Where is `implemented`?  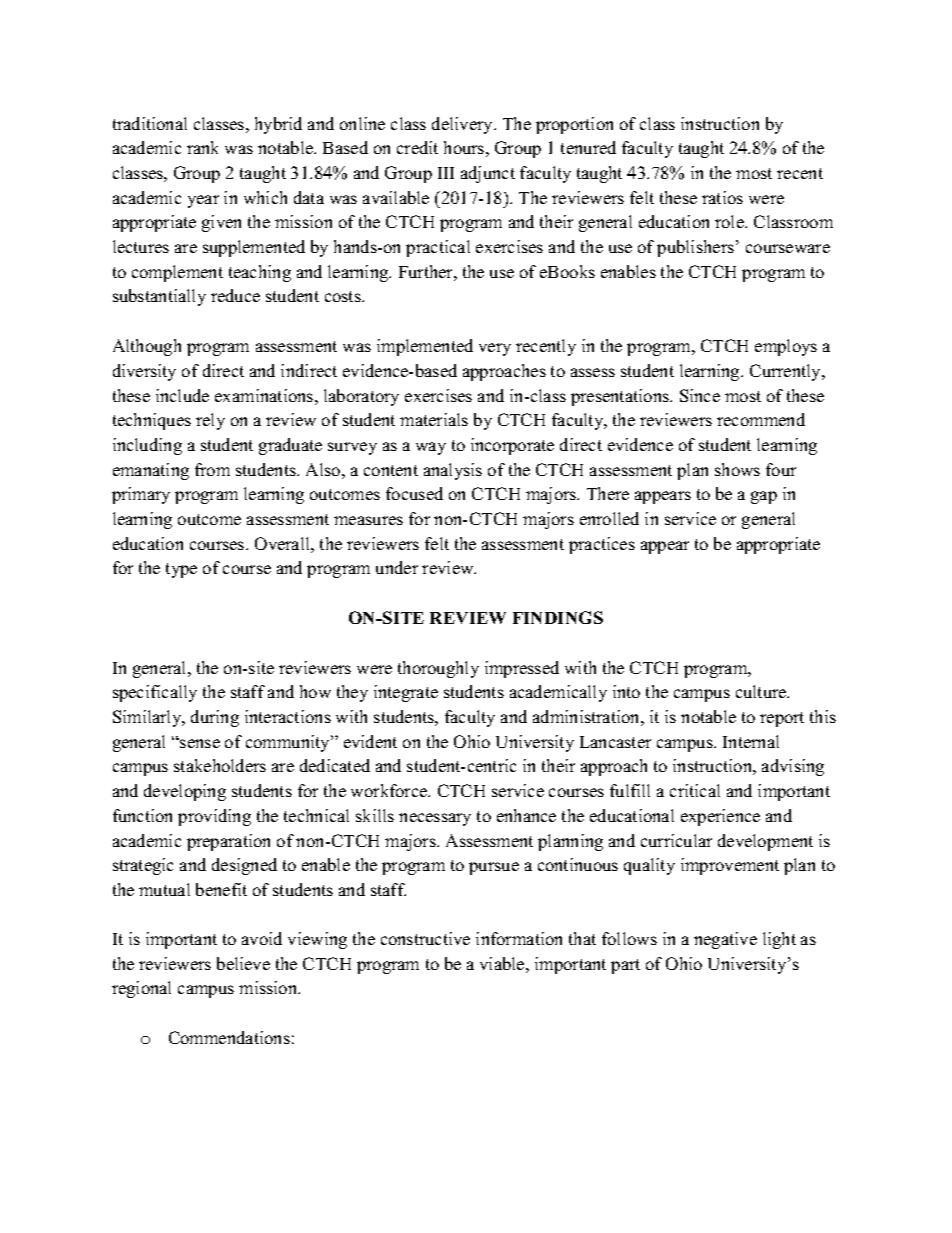
implemented is located at coordinates (425, 347).
